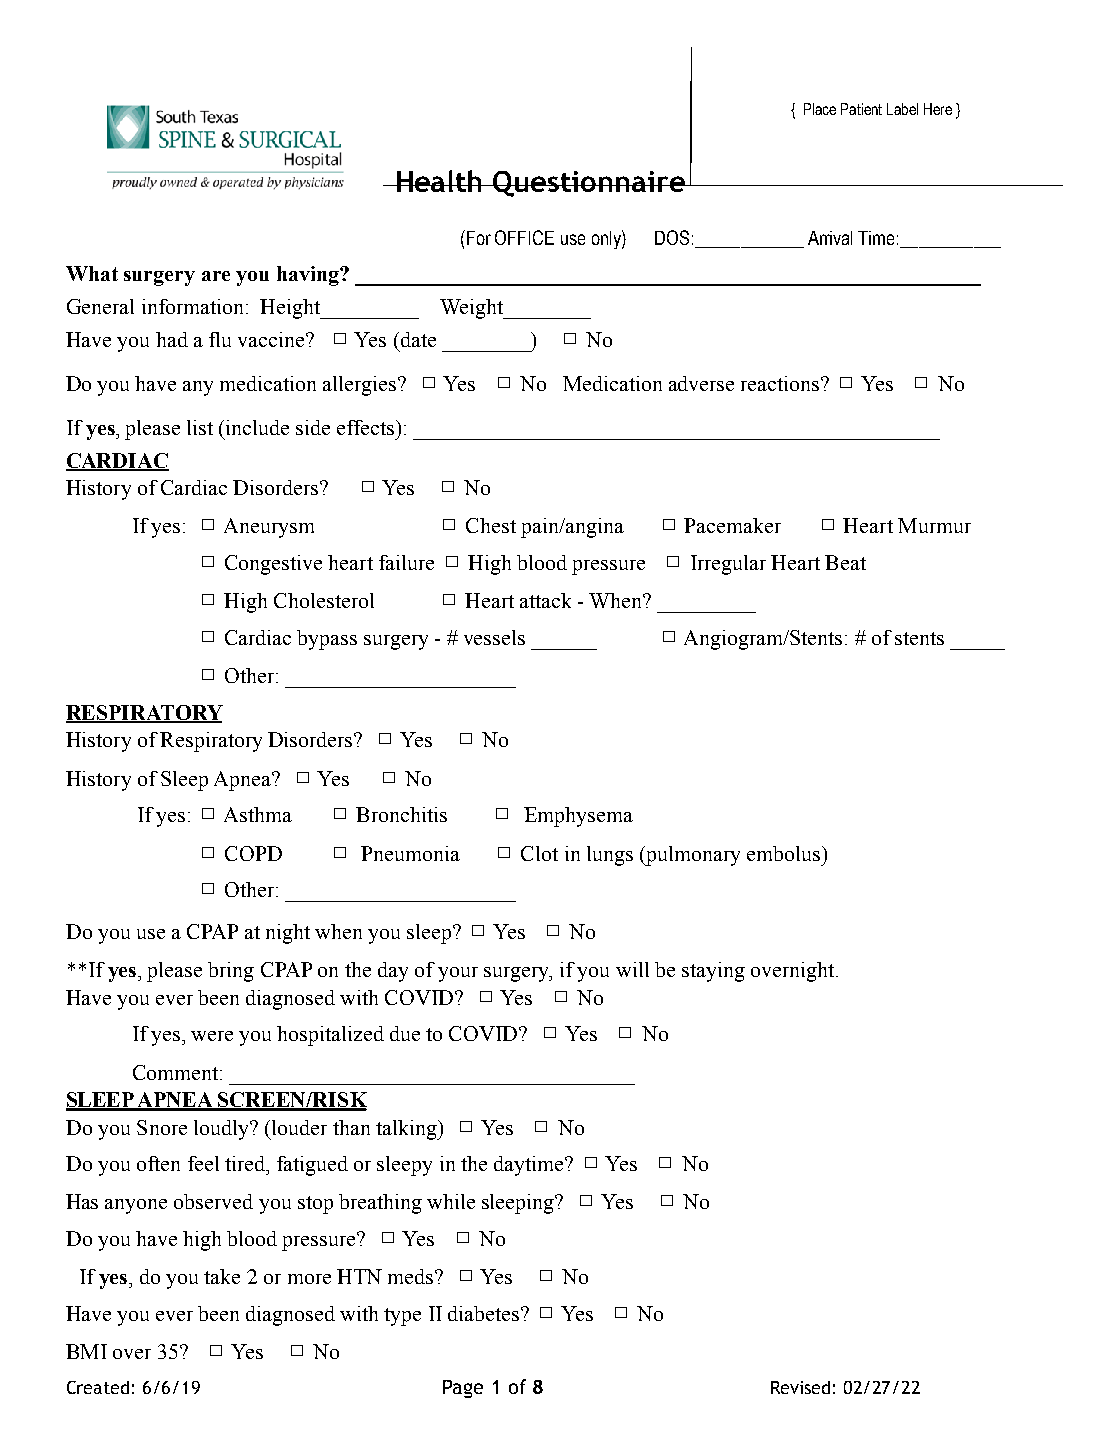 This screenshot has width=1118, height=1447. Describe the element at coordinates (785, 853) in the screenshot. I see `embolus` at that location.
